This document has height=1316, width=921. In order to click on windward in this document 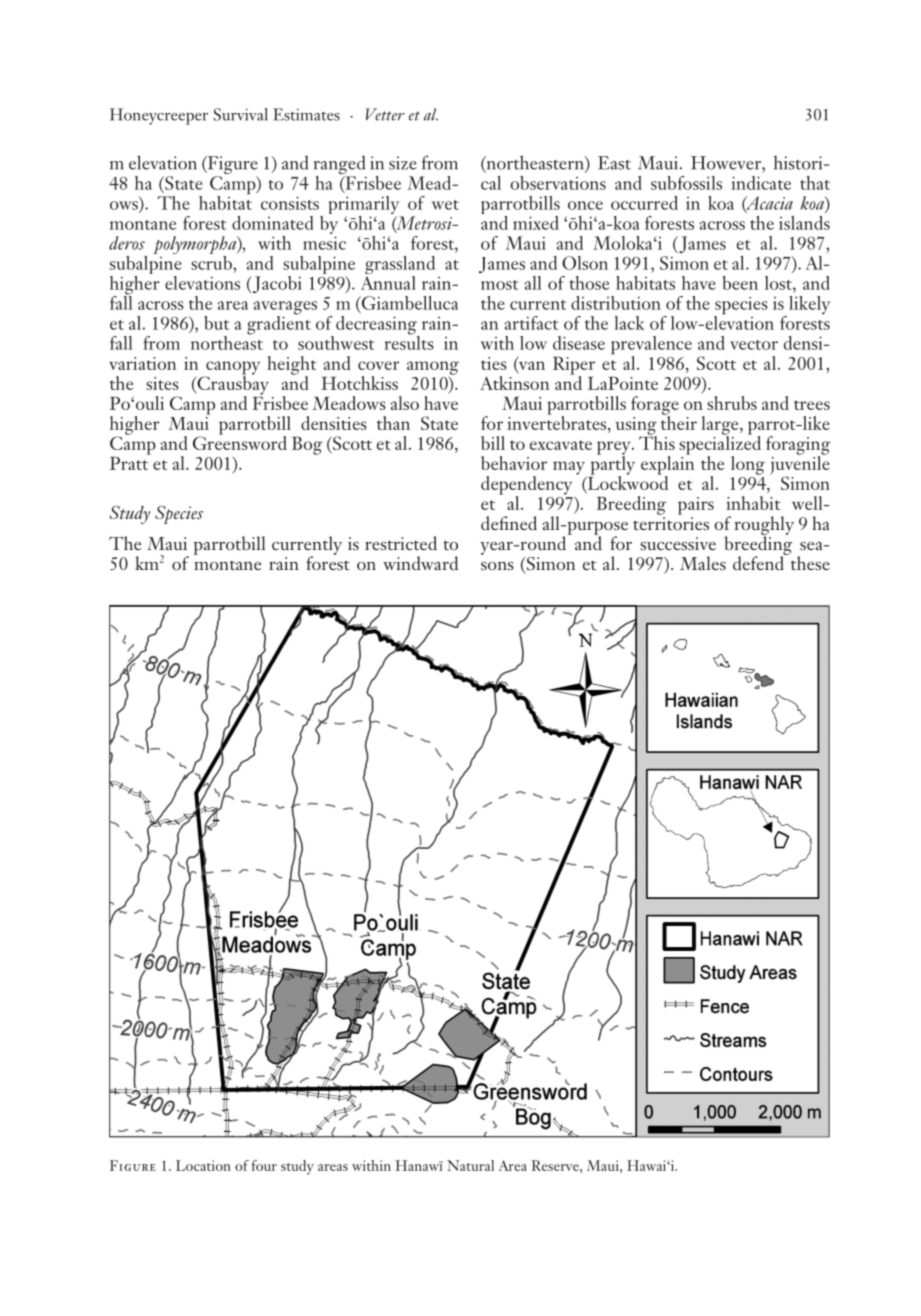, I will do `click(420, 563)`.
